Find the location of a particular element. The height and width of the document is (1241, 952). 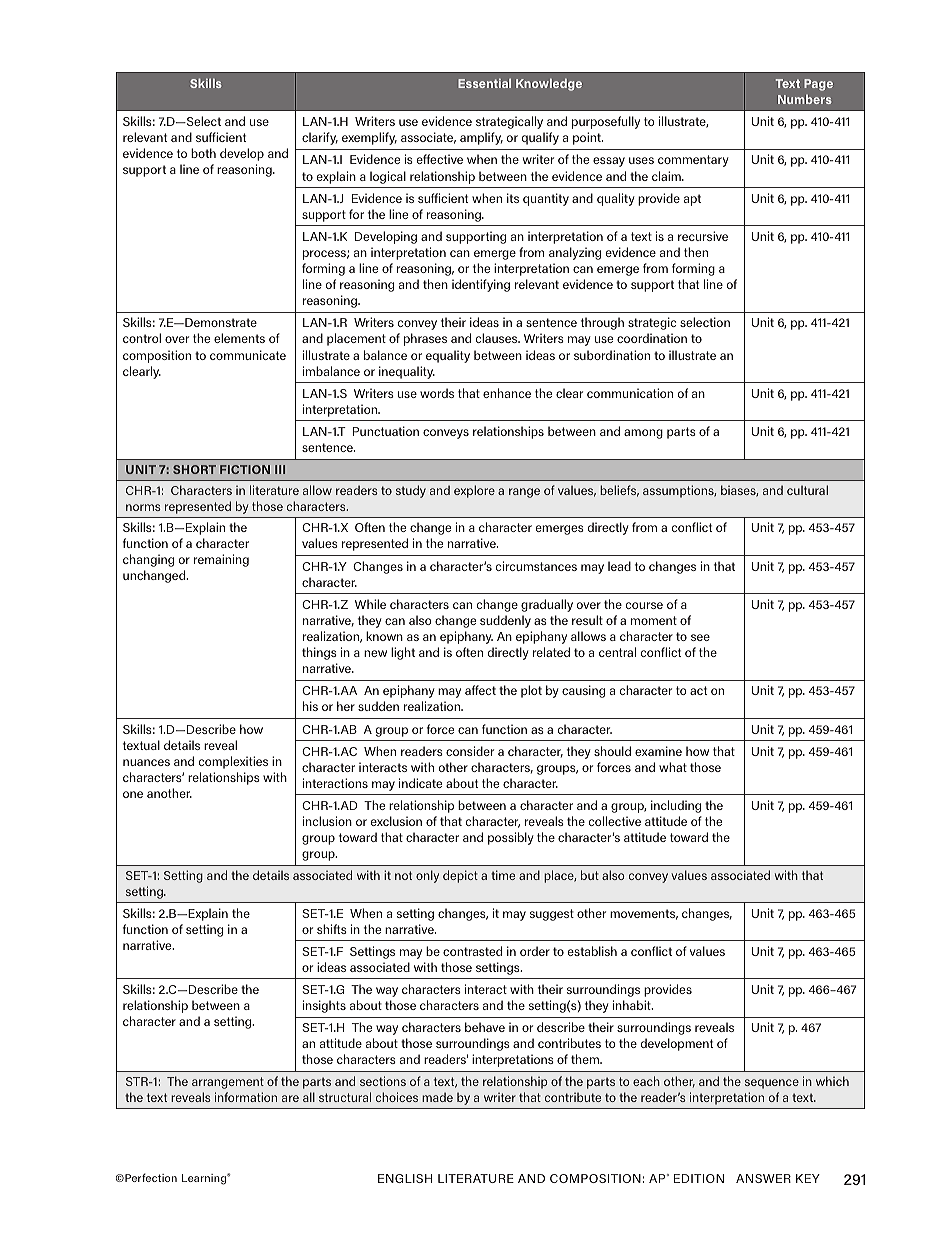

remaining is located at coordinates (221, 560).
